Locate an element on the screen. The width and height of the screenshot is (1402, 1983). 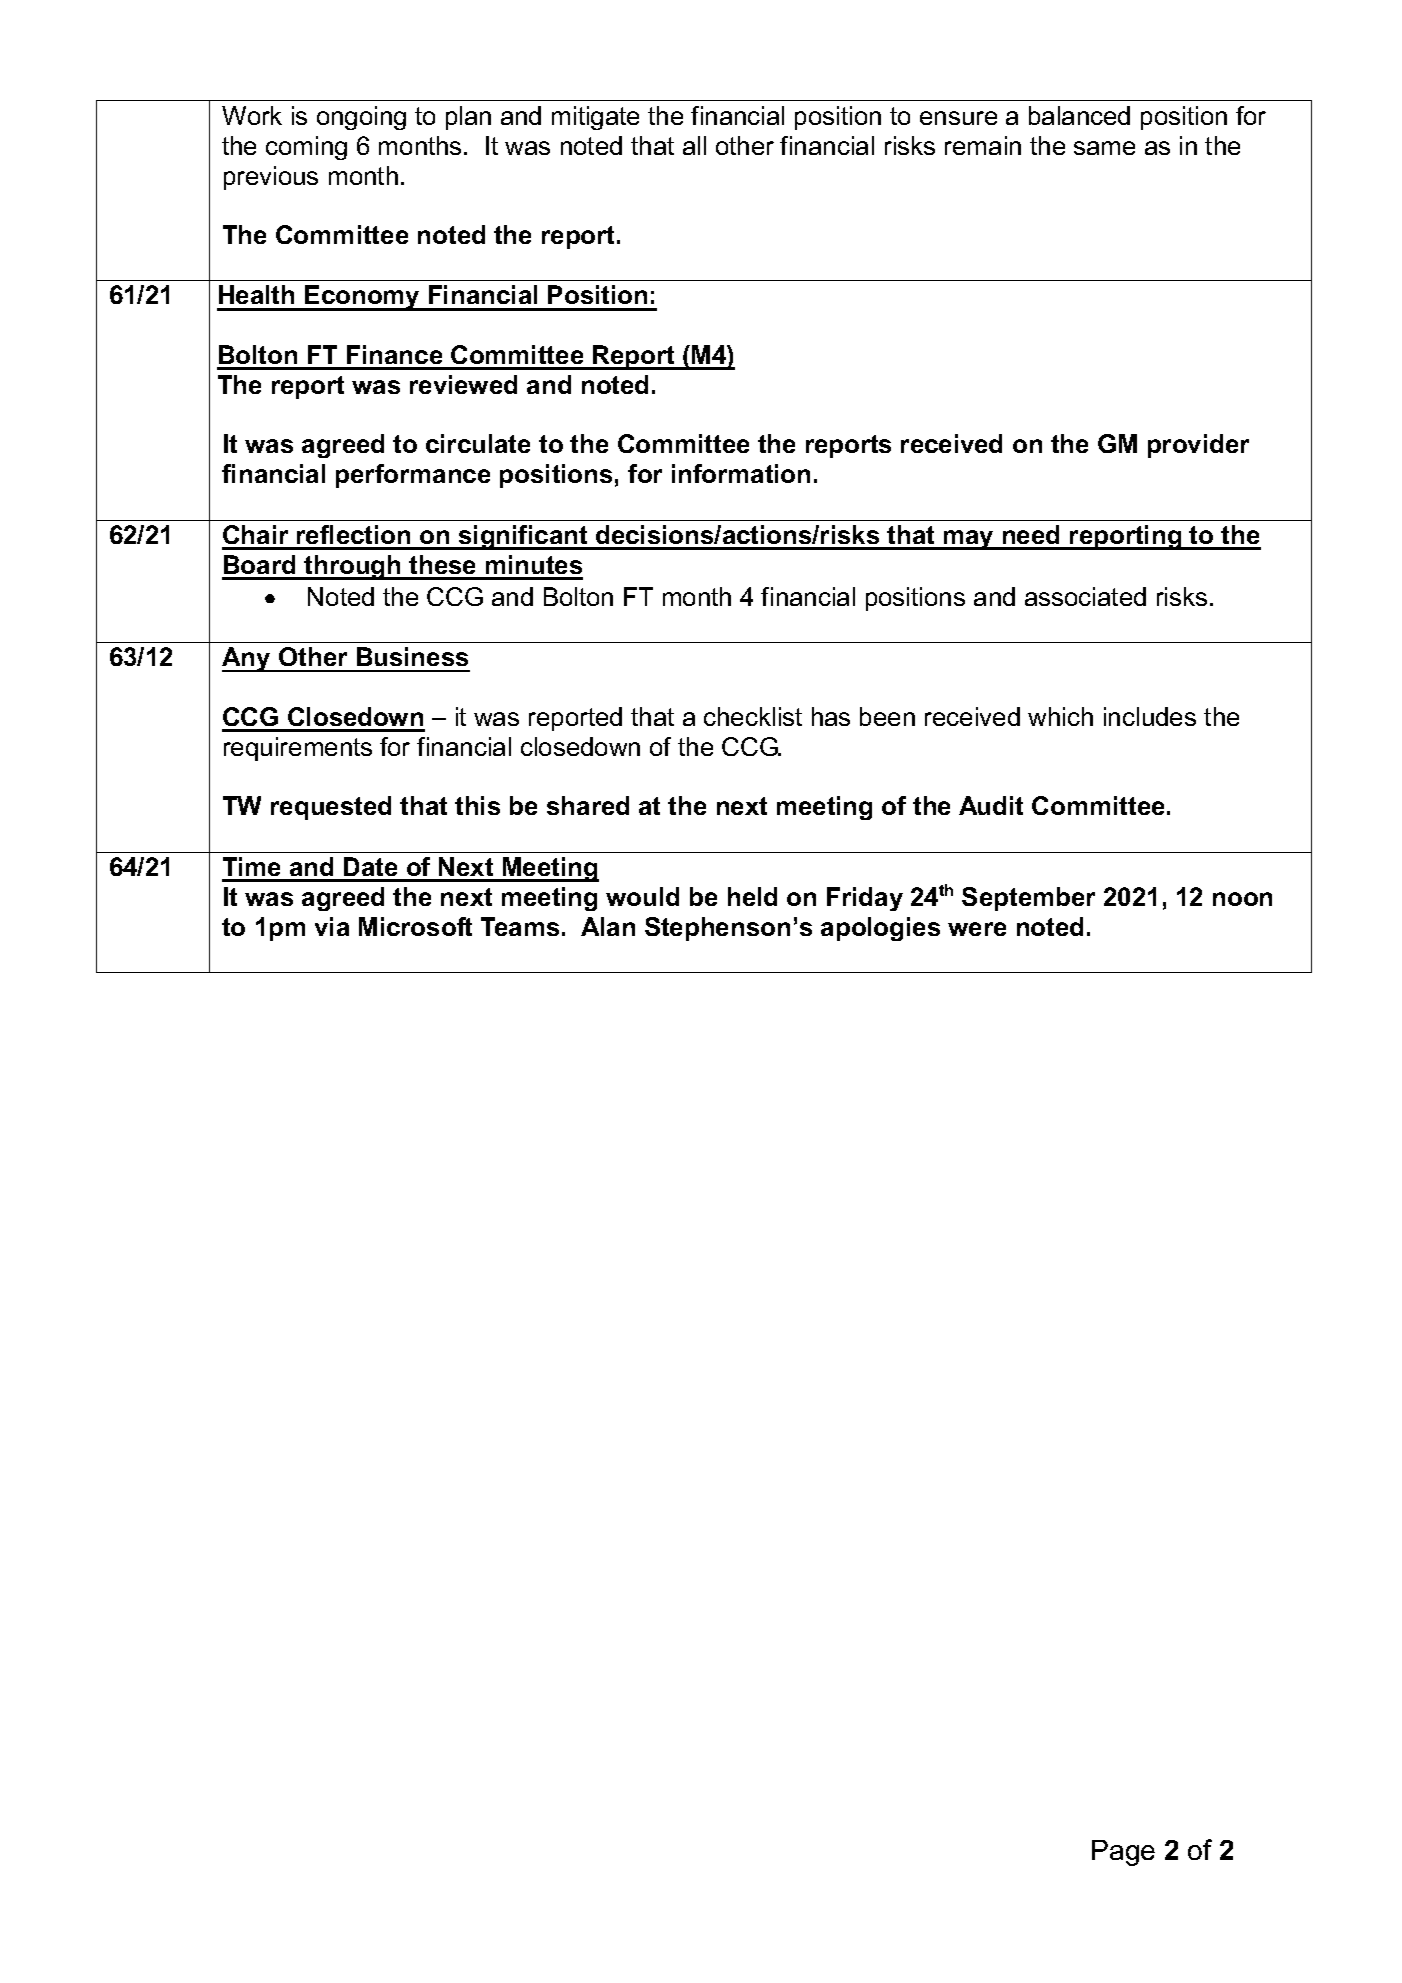
same is located at coordinates (1104, 148).
